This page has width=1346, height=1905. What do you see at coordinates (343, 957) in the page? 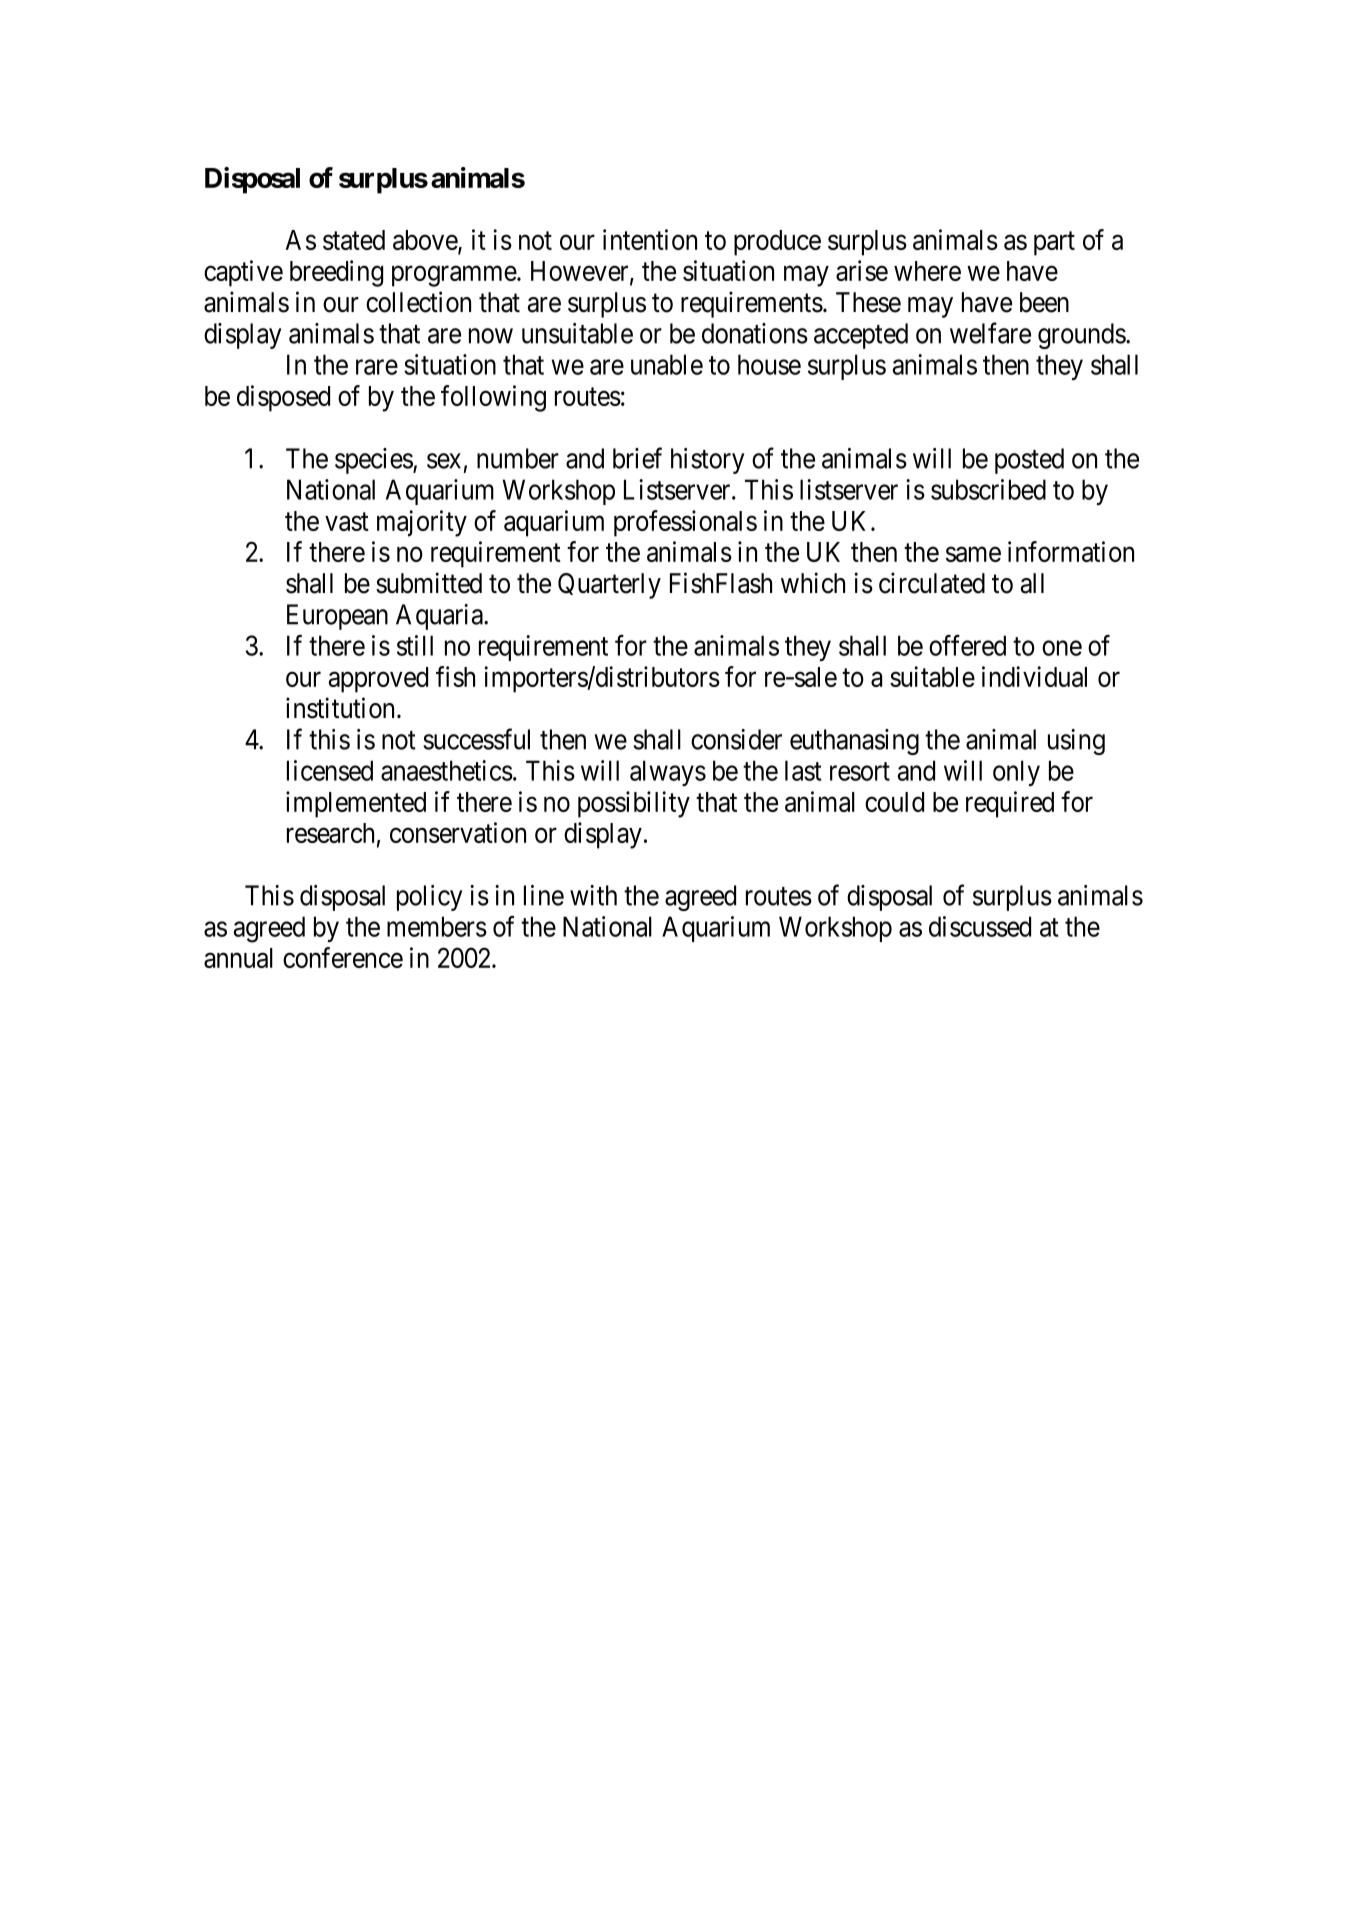
I see `conference` at bounding box center [343, 957].
